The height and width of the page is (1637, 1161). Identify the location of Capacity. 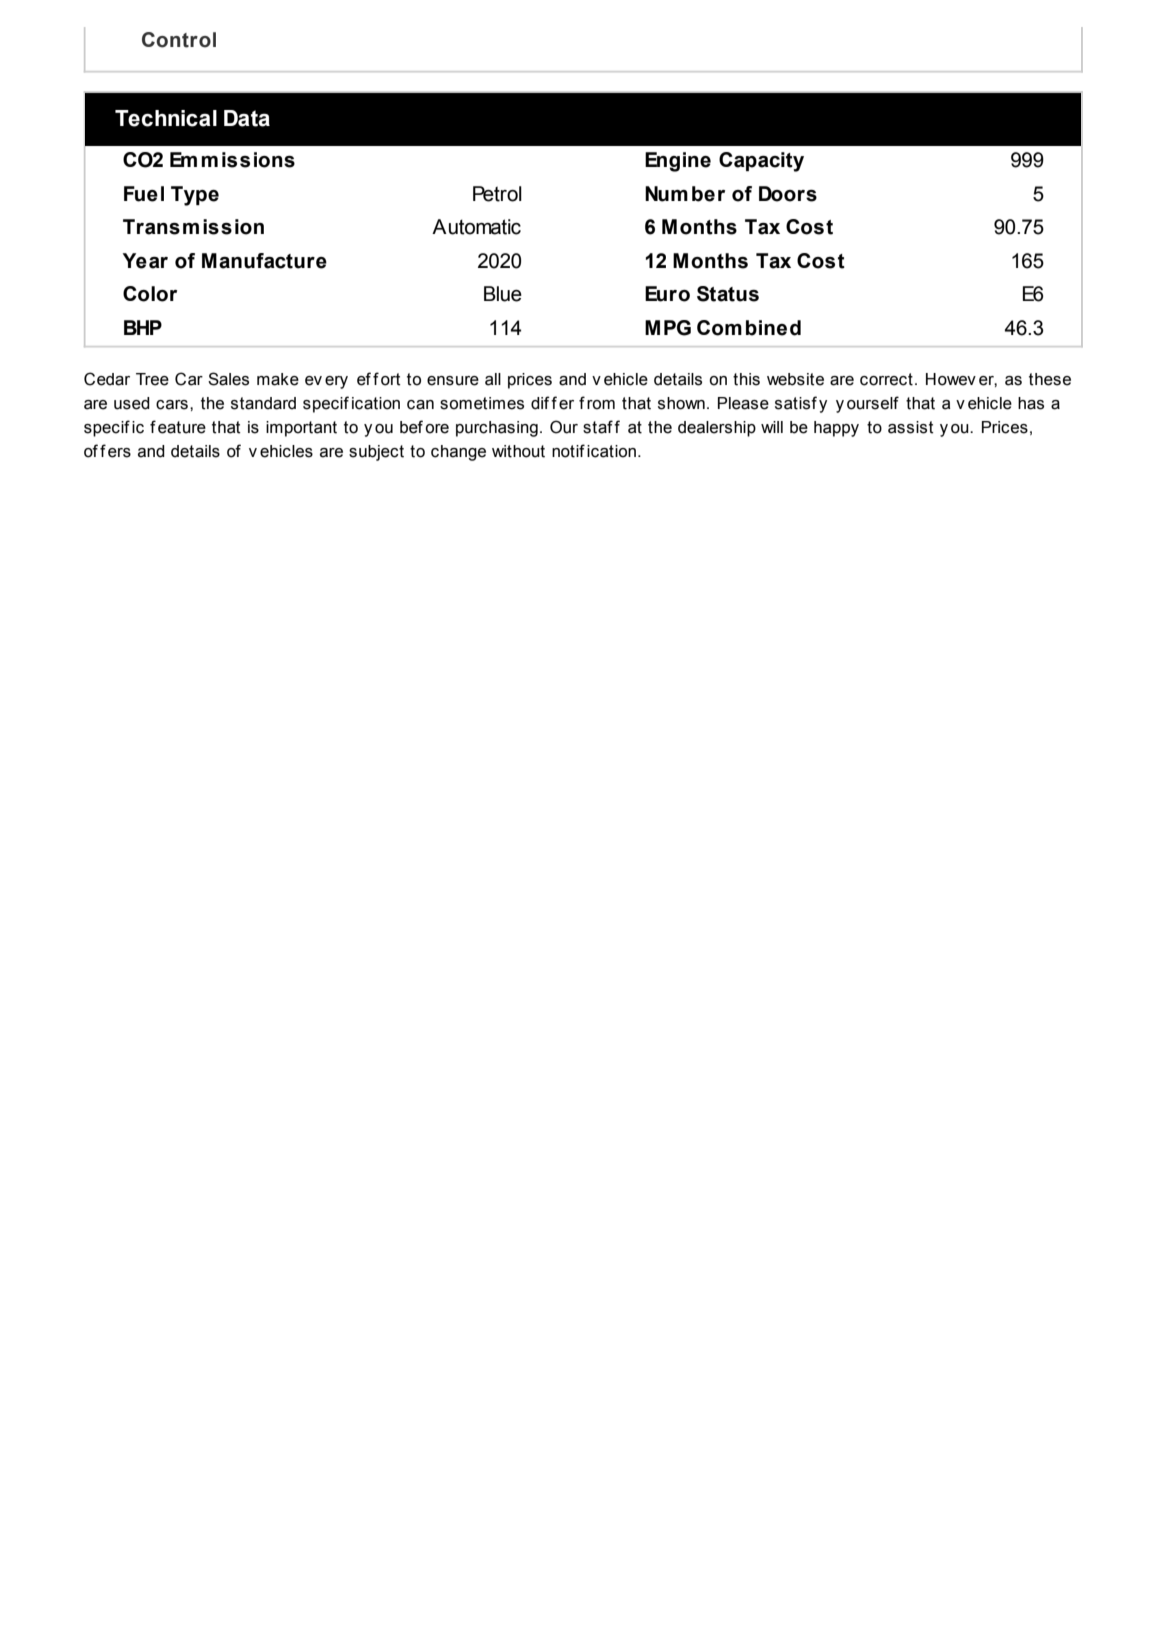
(761, 162).
